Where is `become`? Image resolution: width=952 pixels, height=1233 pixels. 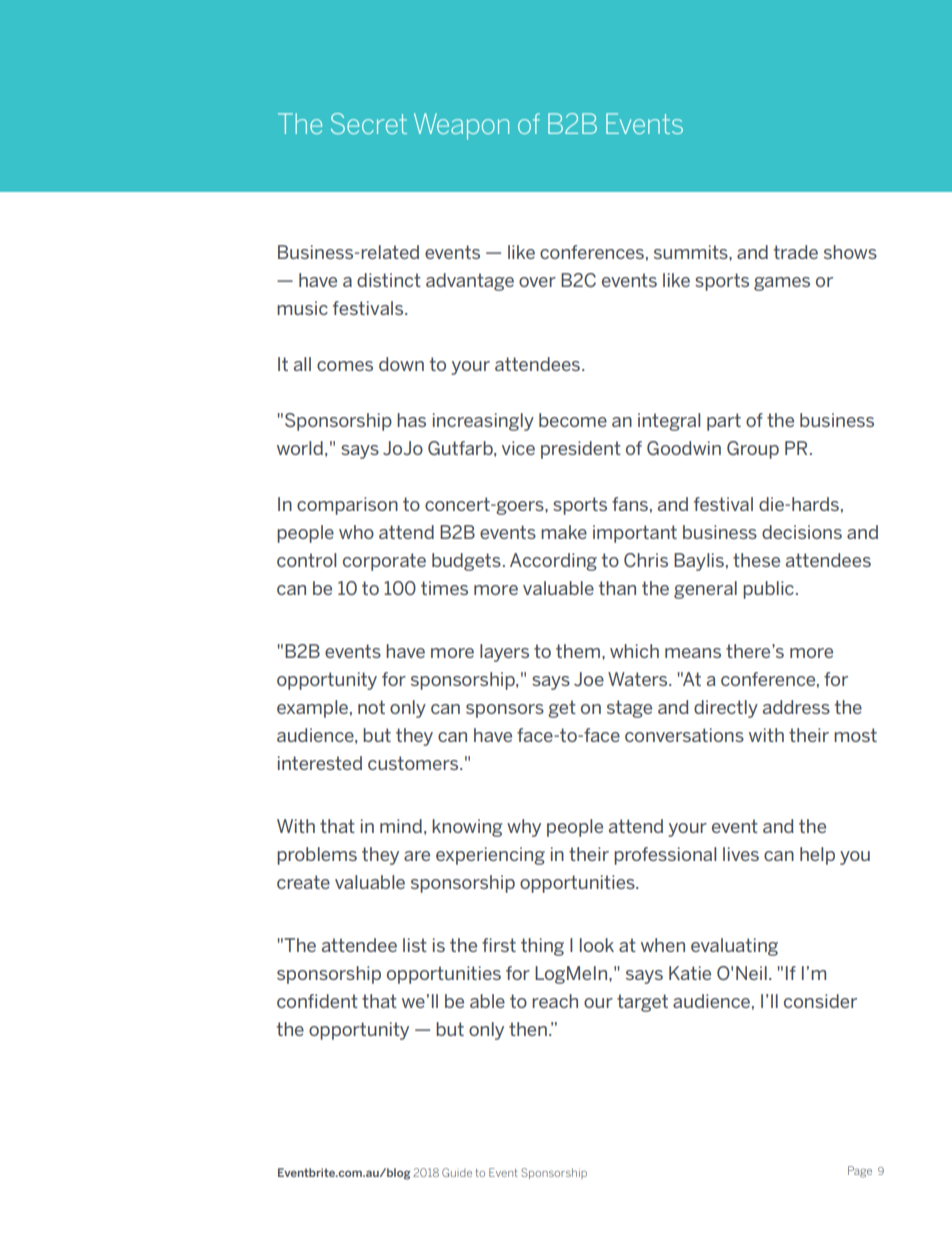 become is located at coordinates (573, 420).
